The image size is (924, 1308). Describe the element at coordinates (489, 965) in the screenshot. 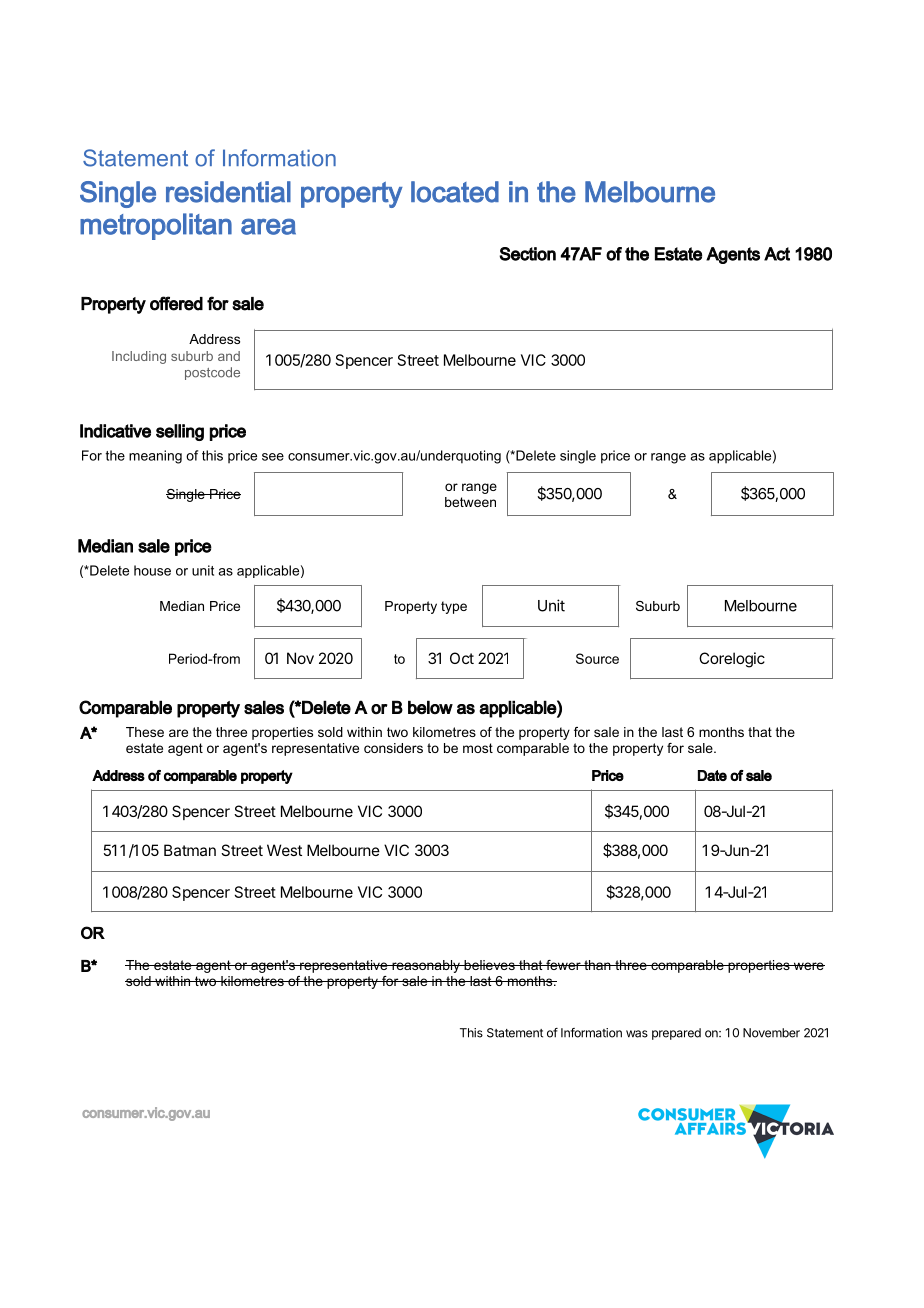

I see `believes` at that location.
